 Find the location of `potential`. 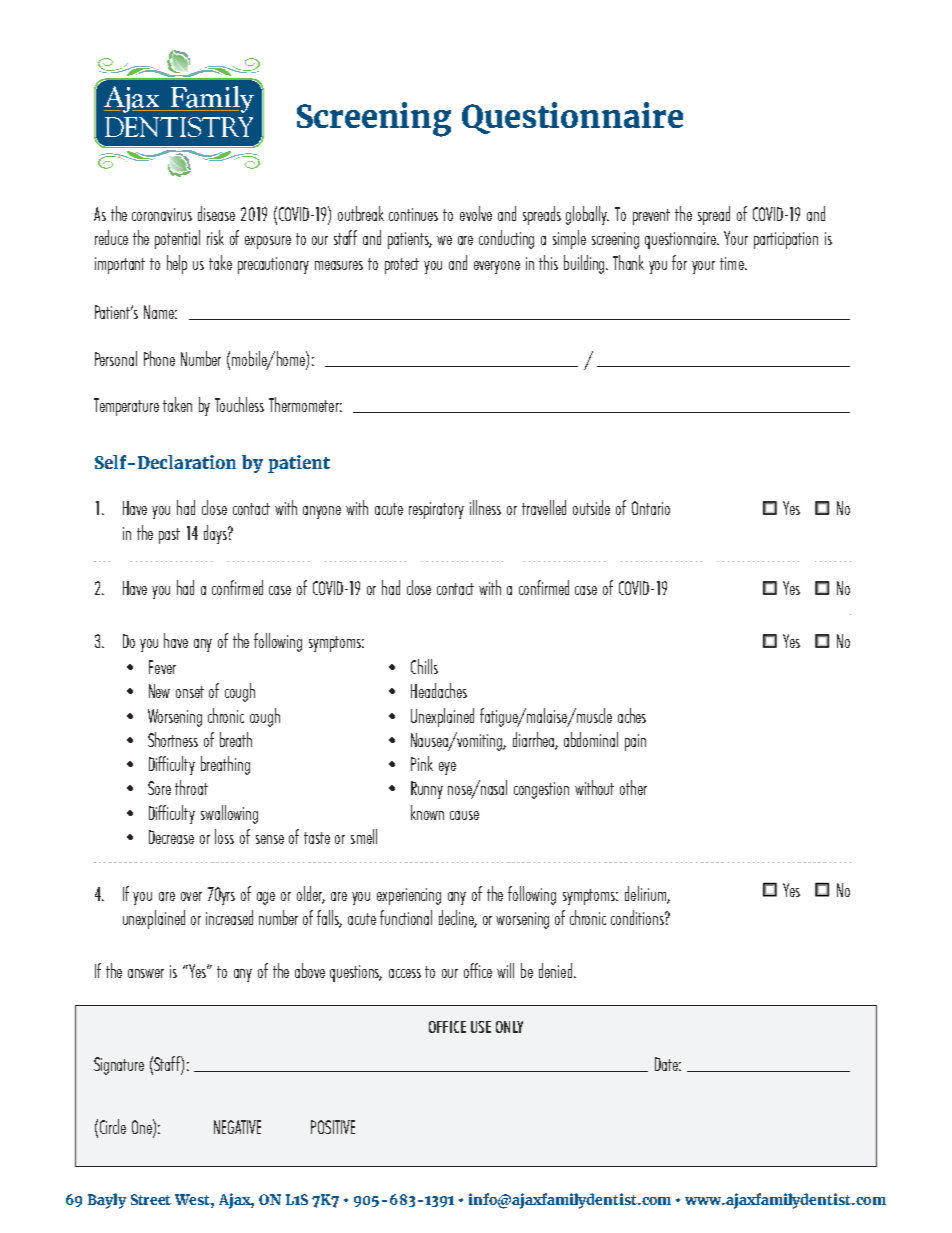

potential is located at coordinates (177, 239).
